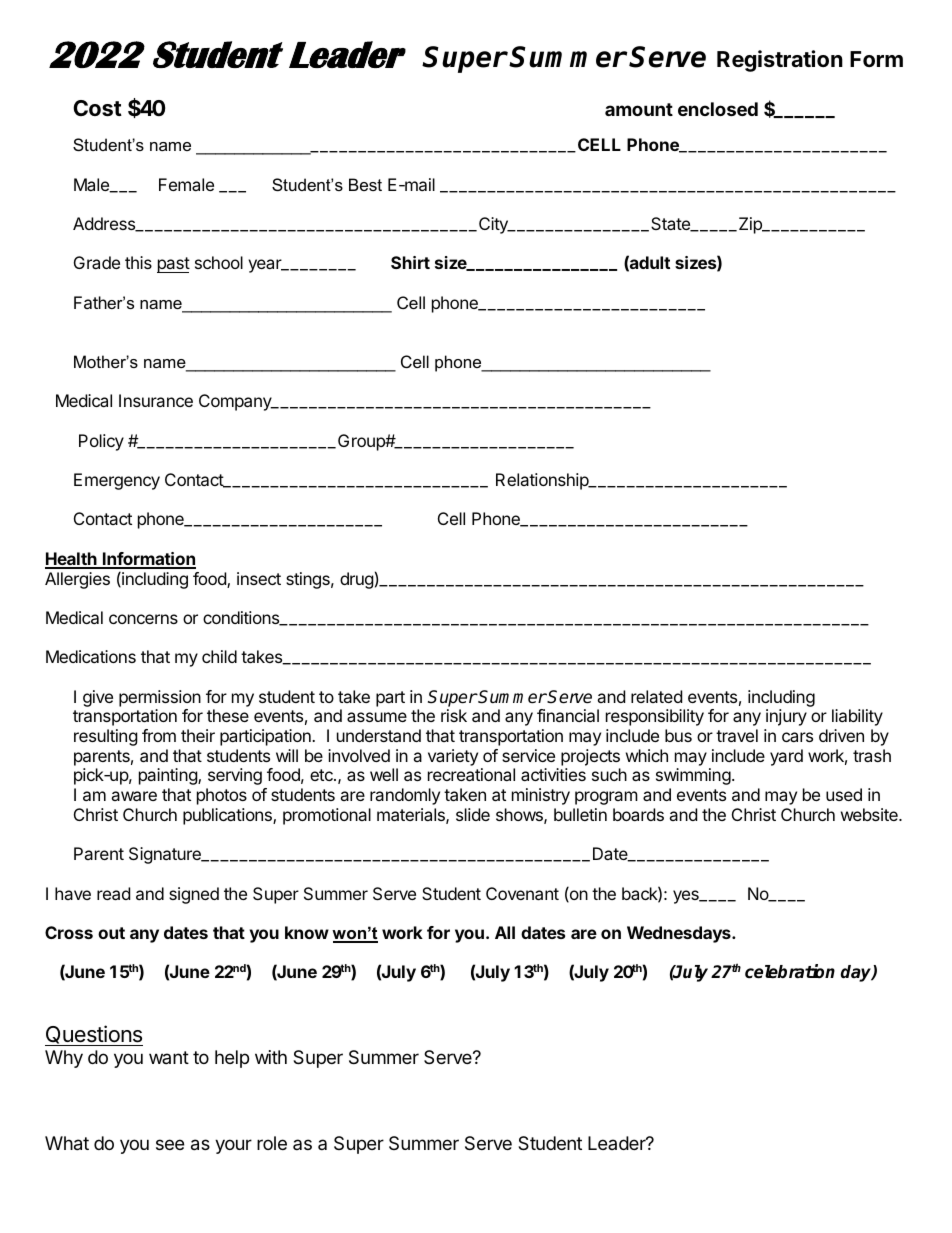 This screenshot has width=952, height=1233. What do you see at coordinates (780, 61) in the screenshot?
I see `Registration` at bounding box center [780, 61].
